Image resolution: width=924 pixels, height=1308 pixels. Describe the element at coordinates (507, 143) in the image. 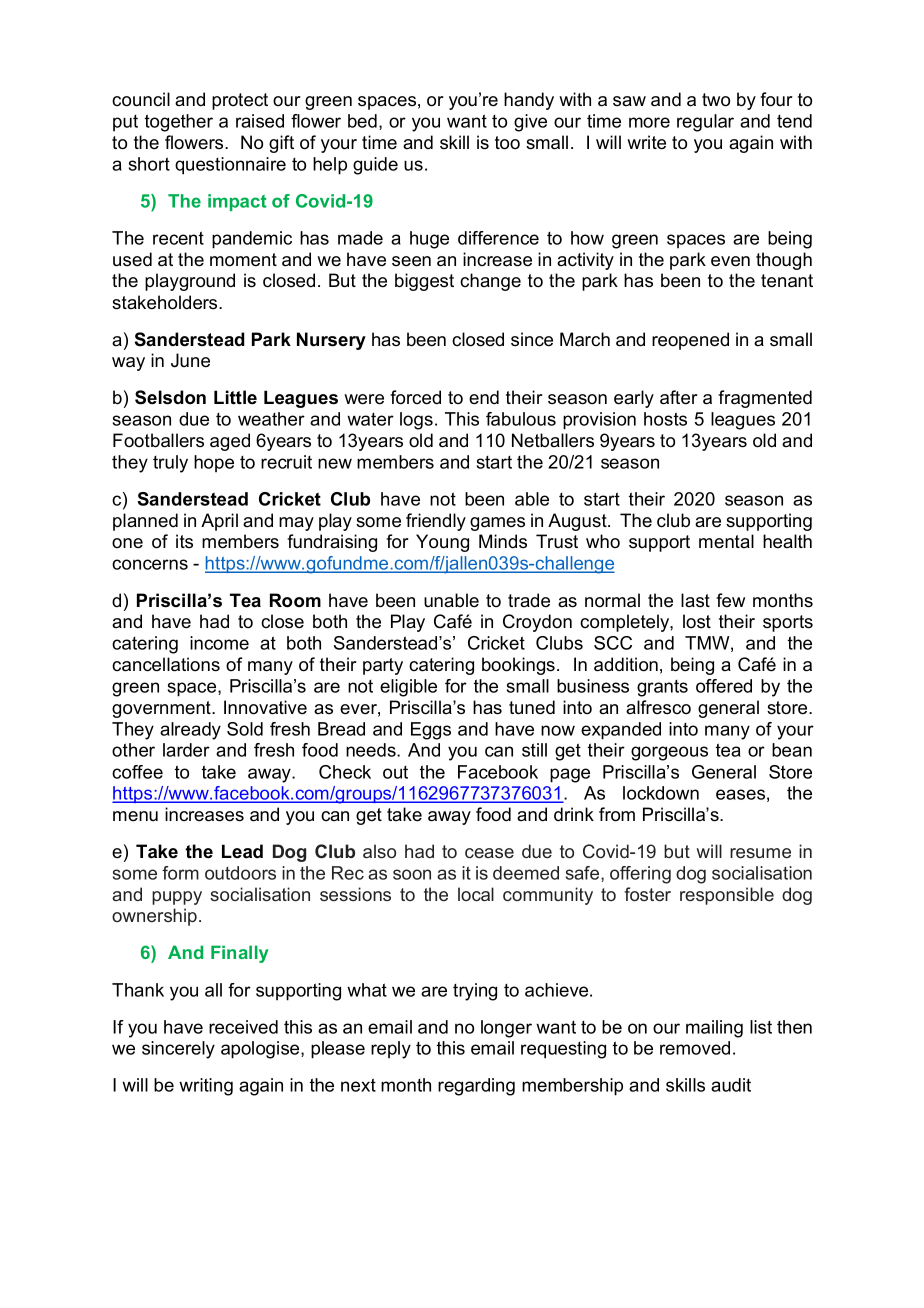

I see `too` at that location.
